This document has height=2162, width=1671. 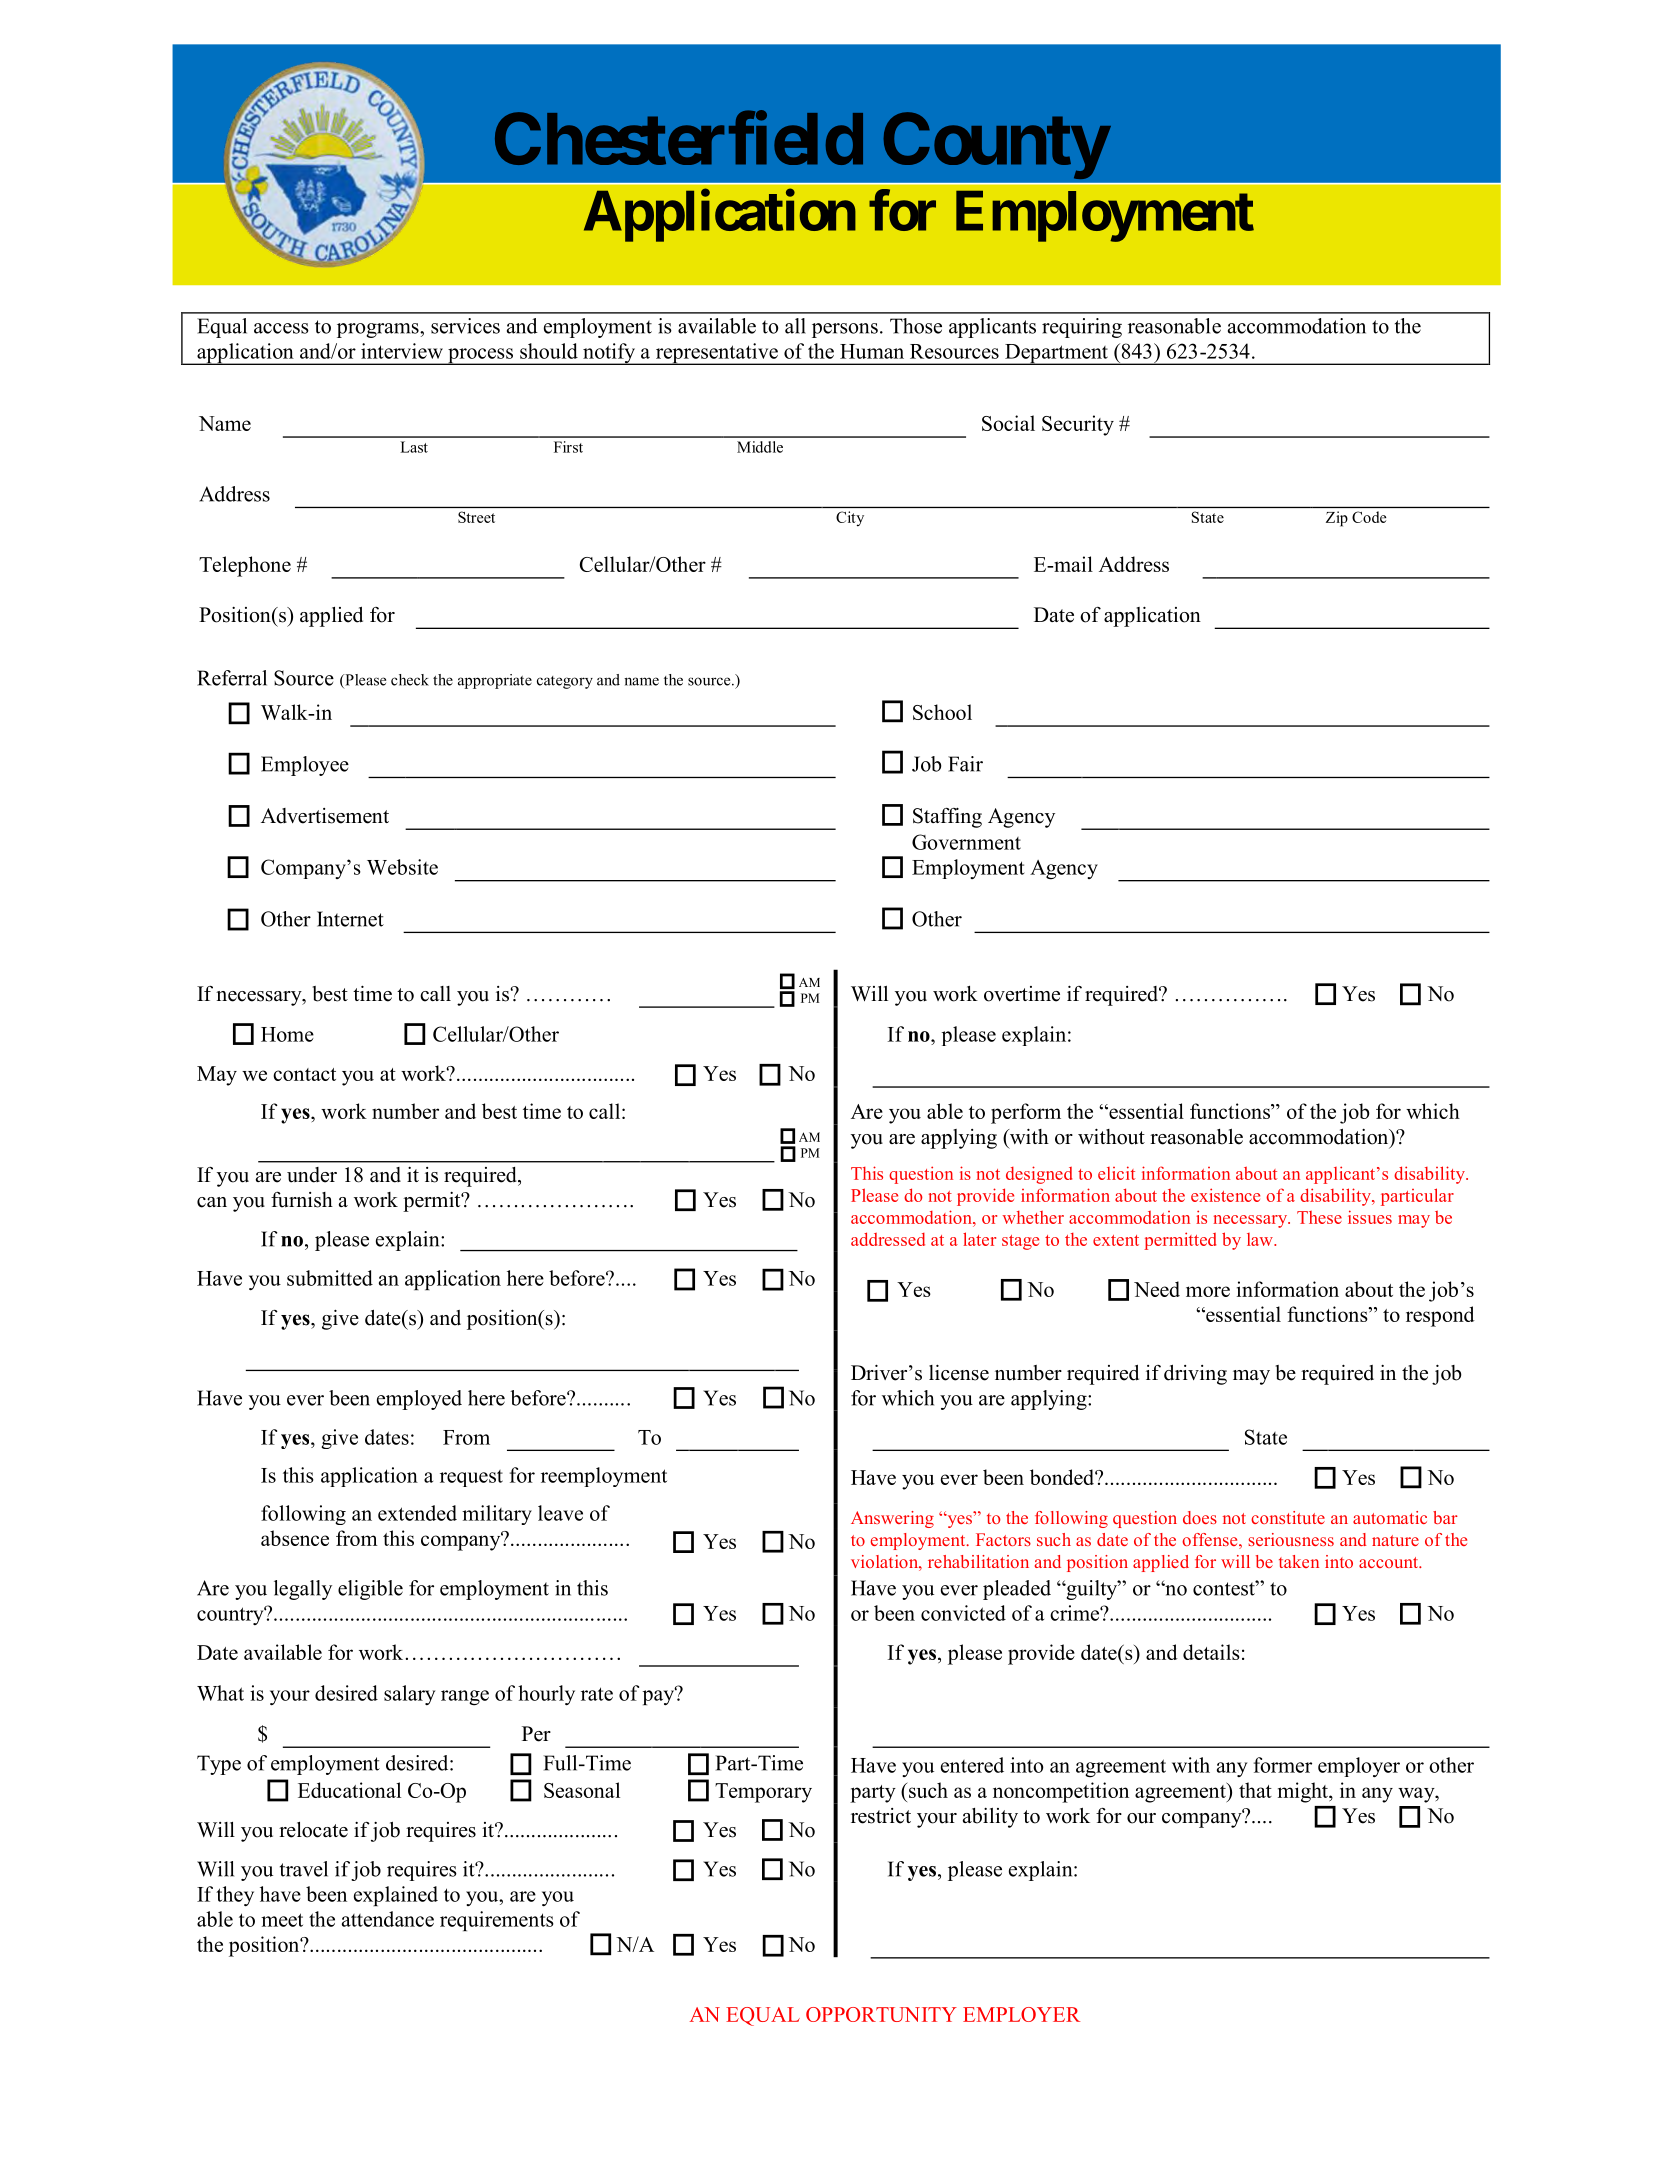 I want to click on might, so click(x=1304, y=1792).
